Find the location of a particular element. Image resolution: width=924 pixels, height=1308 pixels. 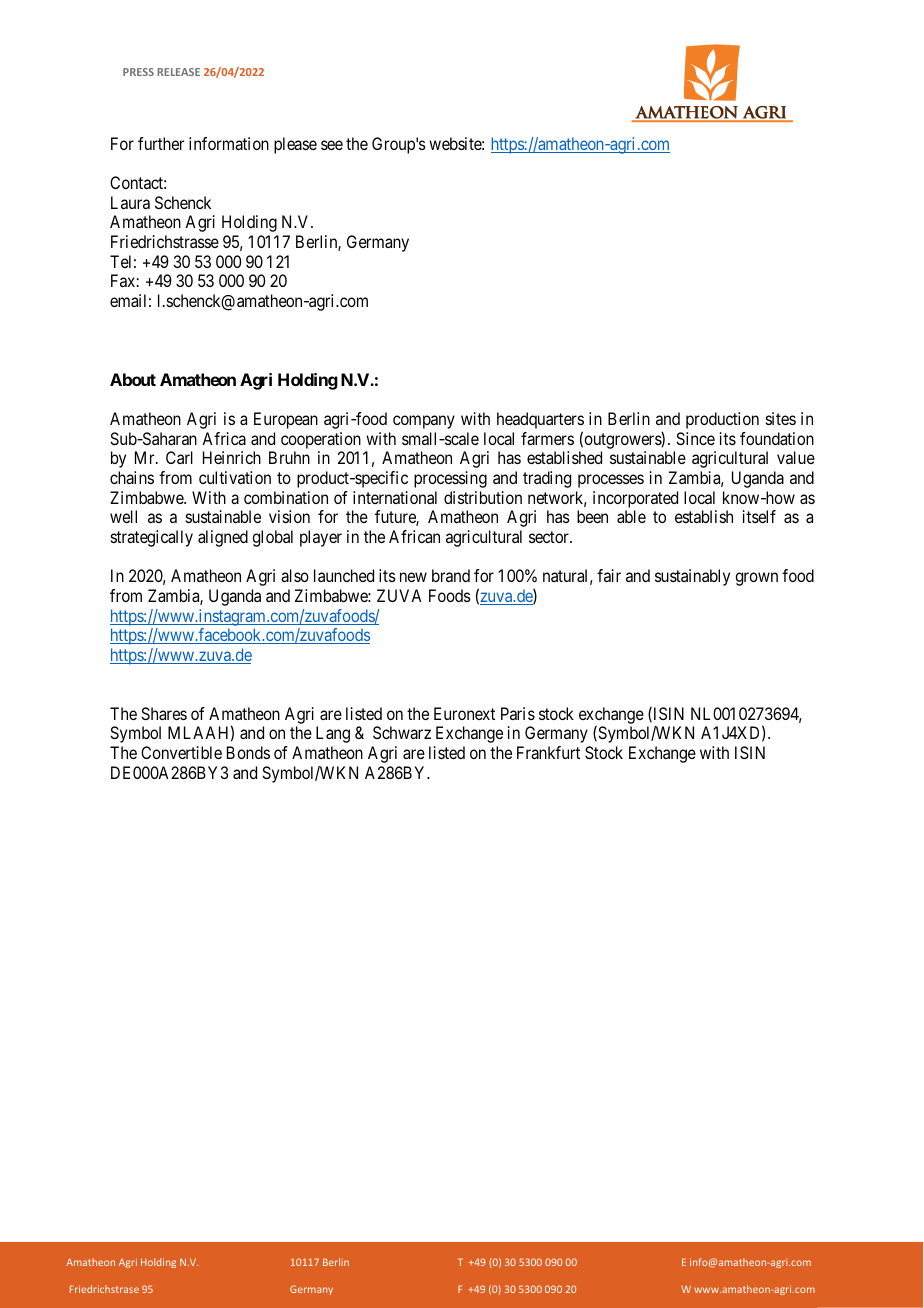

company is located at coordinates (424, 422).
